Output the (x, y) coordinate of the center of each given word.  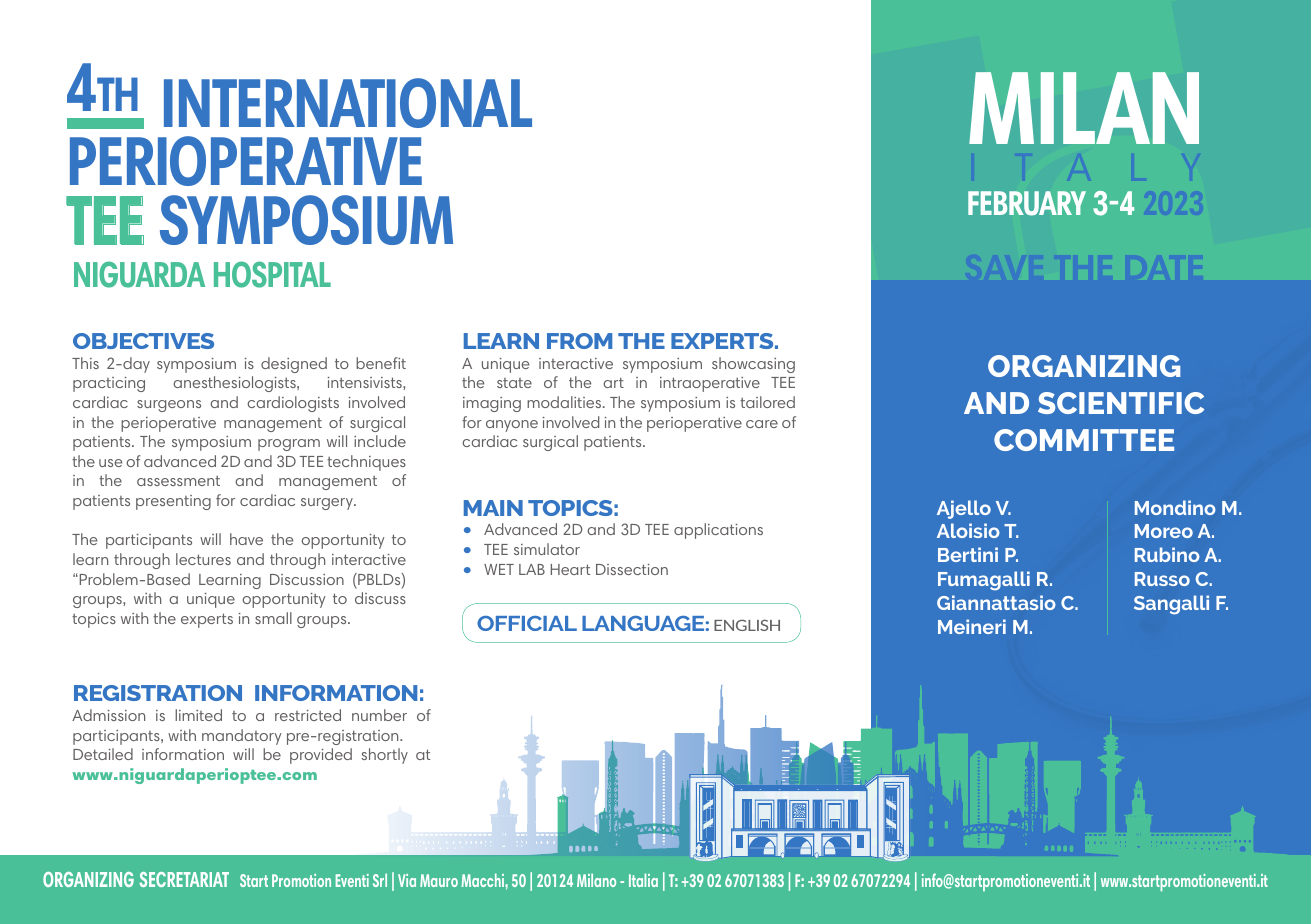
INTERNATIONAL (348, 103)
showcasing (753, 365)
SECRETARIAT (184, 879)
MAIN (493, 508)
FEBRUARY (1027, 203)
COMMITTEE (1084, 440)
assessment (178, 481)
